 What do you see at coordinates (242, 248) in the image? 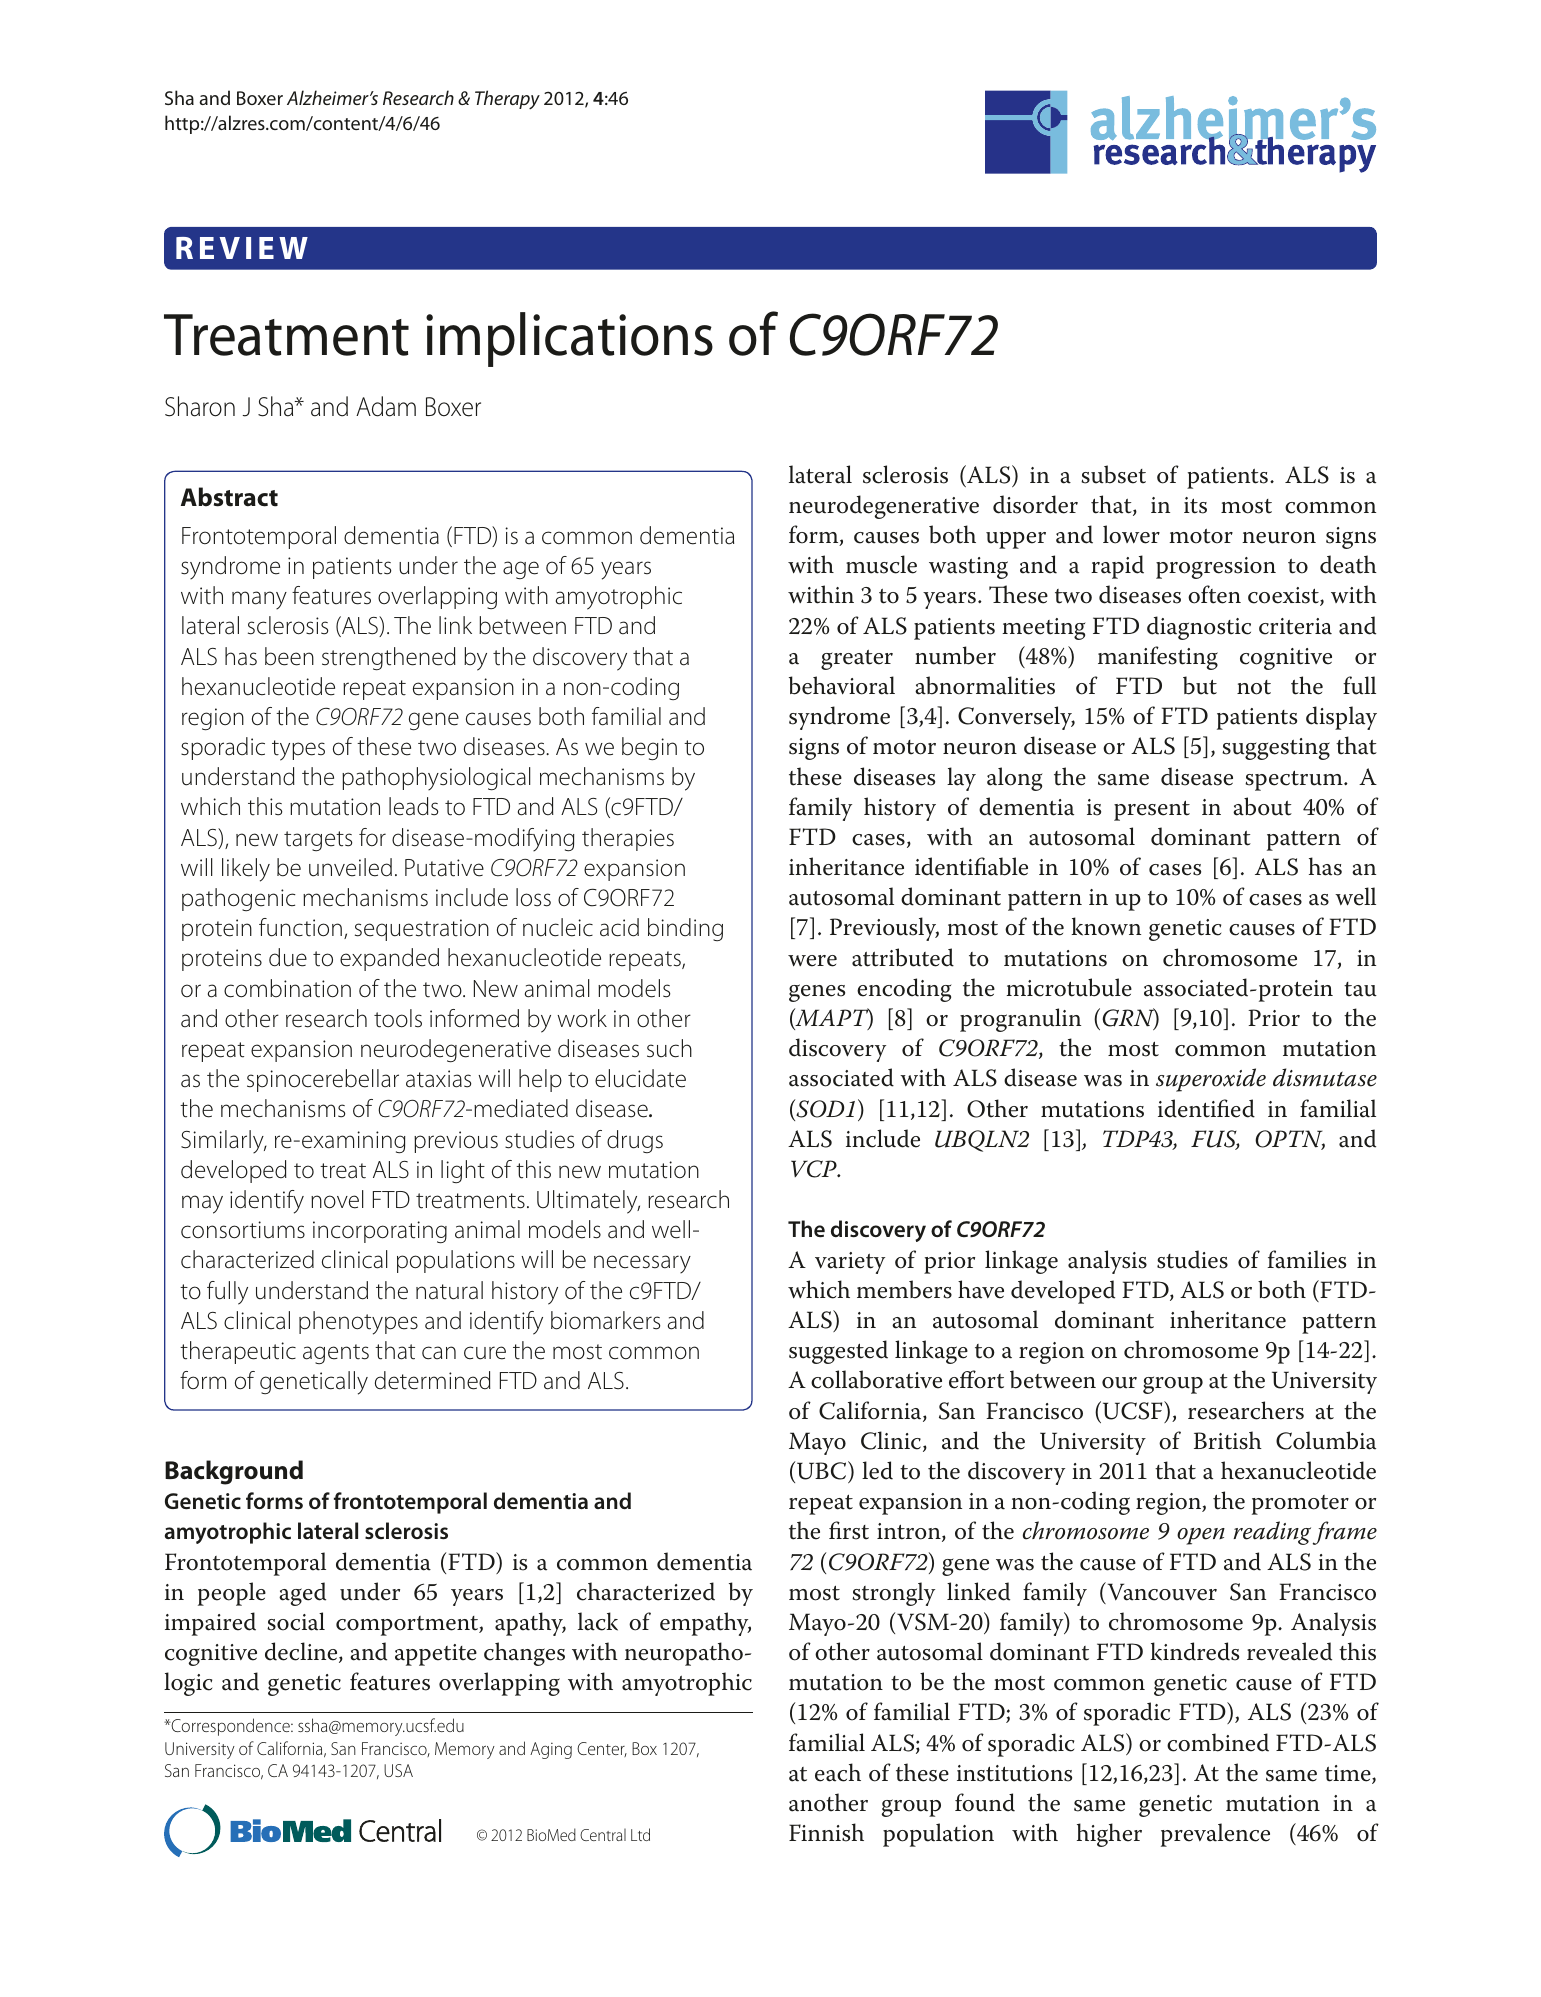
I see `REVIEW` at bounding box center [242, 248].
